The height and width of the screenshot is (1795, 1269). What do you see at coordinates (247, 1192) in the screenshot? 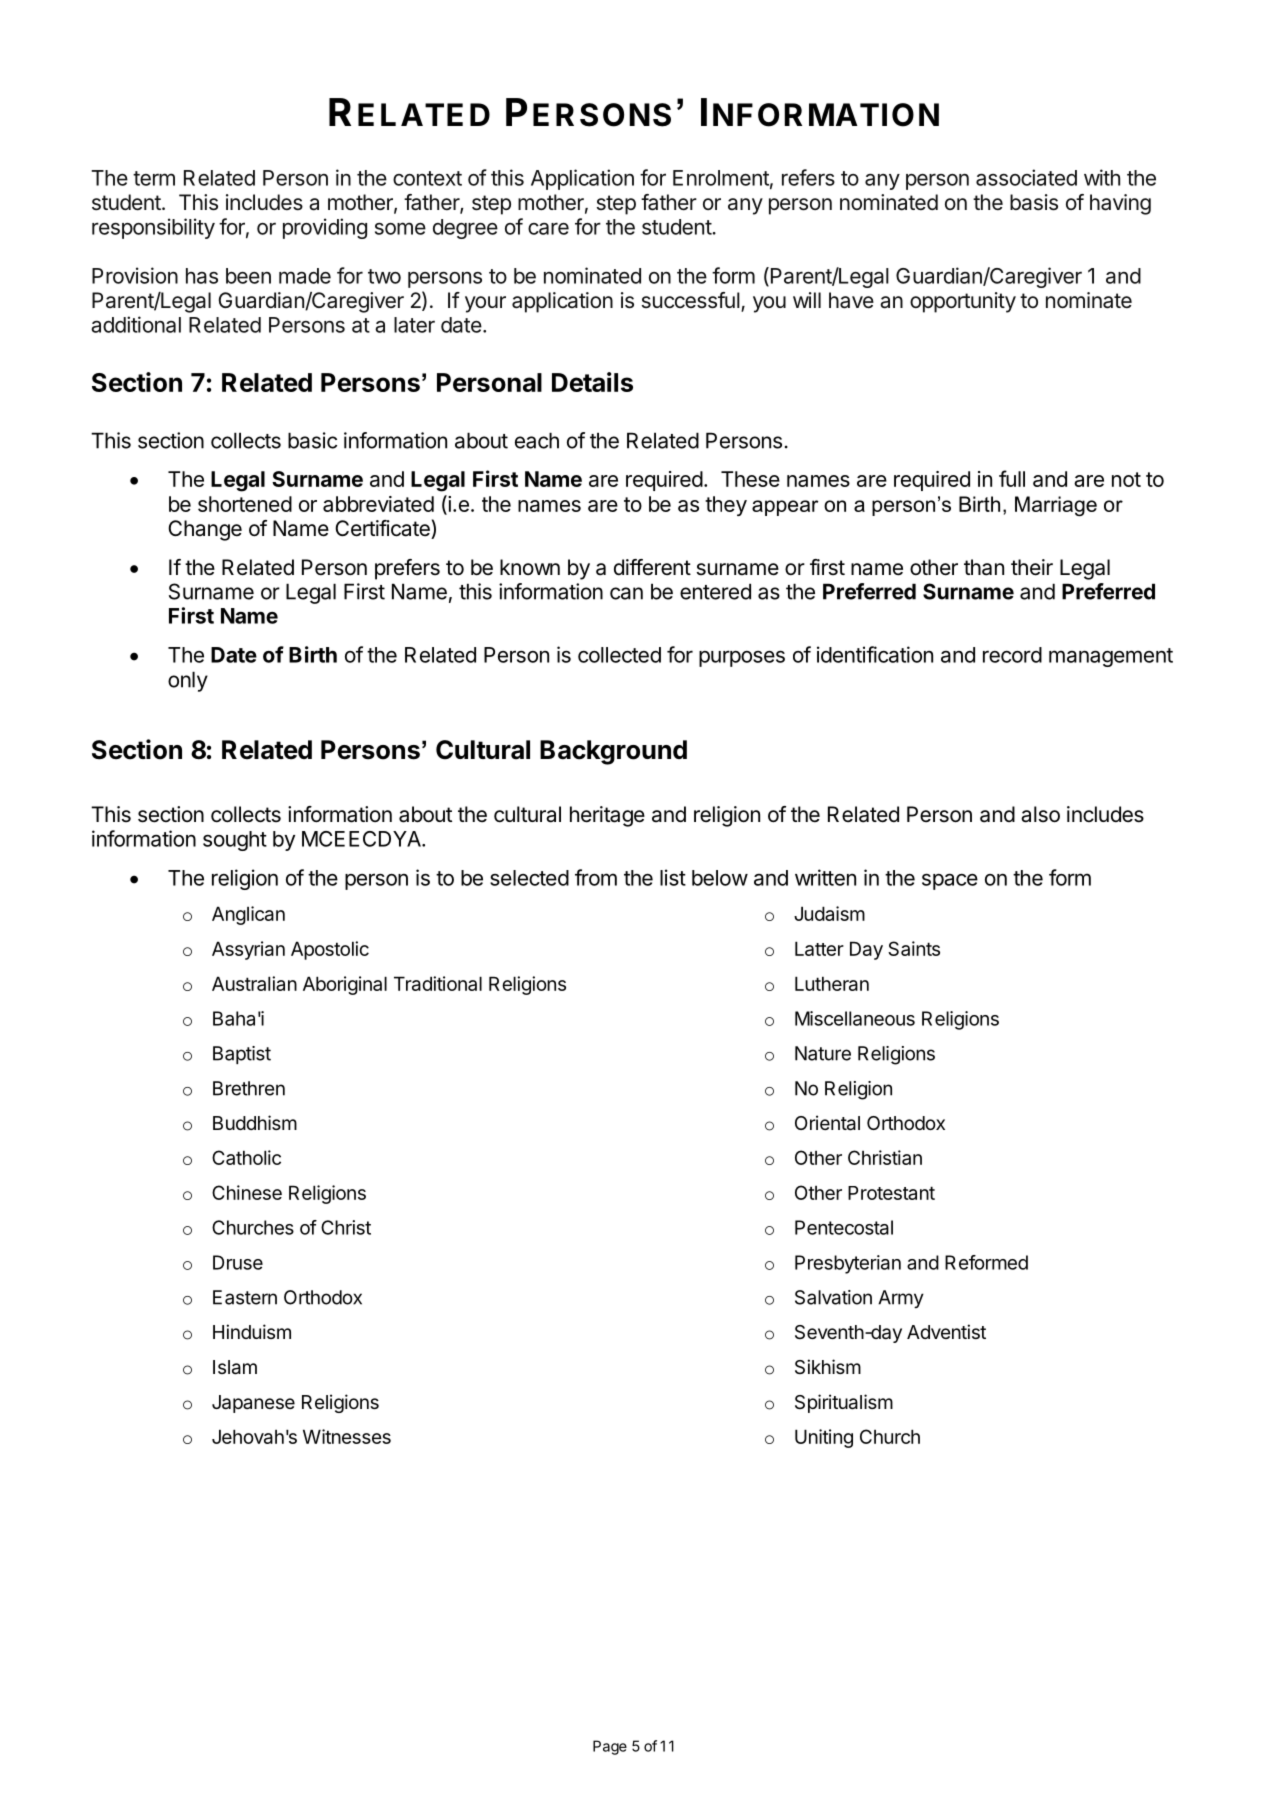
I see `Chinese` at bounding box center [247, 1192].
